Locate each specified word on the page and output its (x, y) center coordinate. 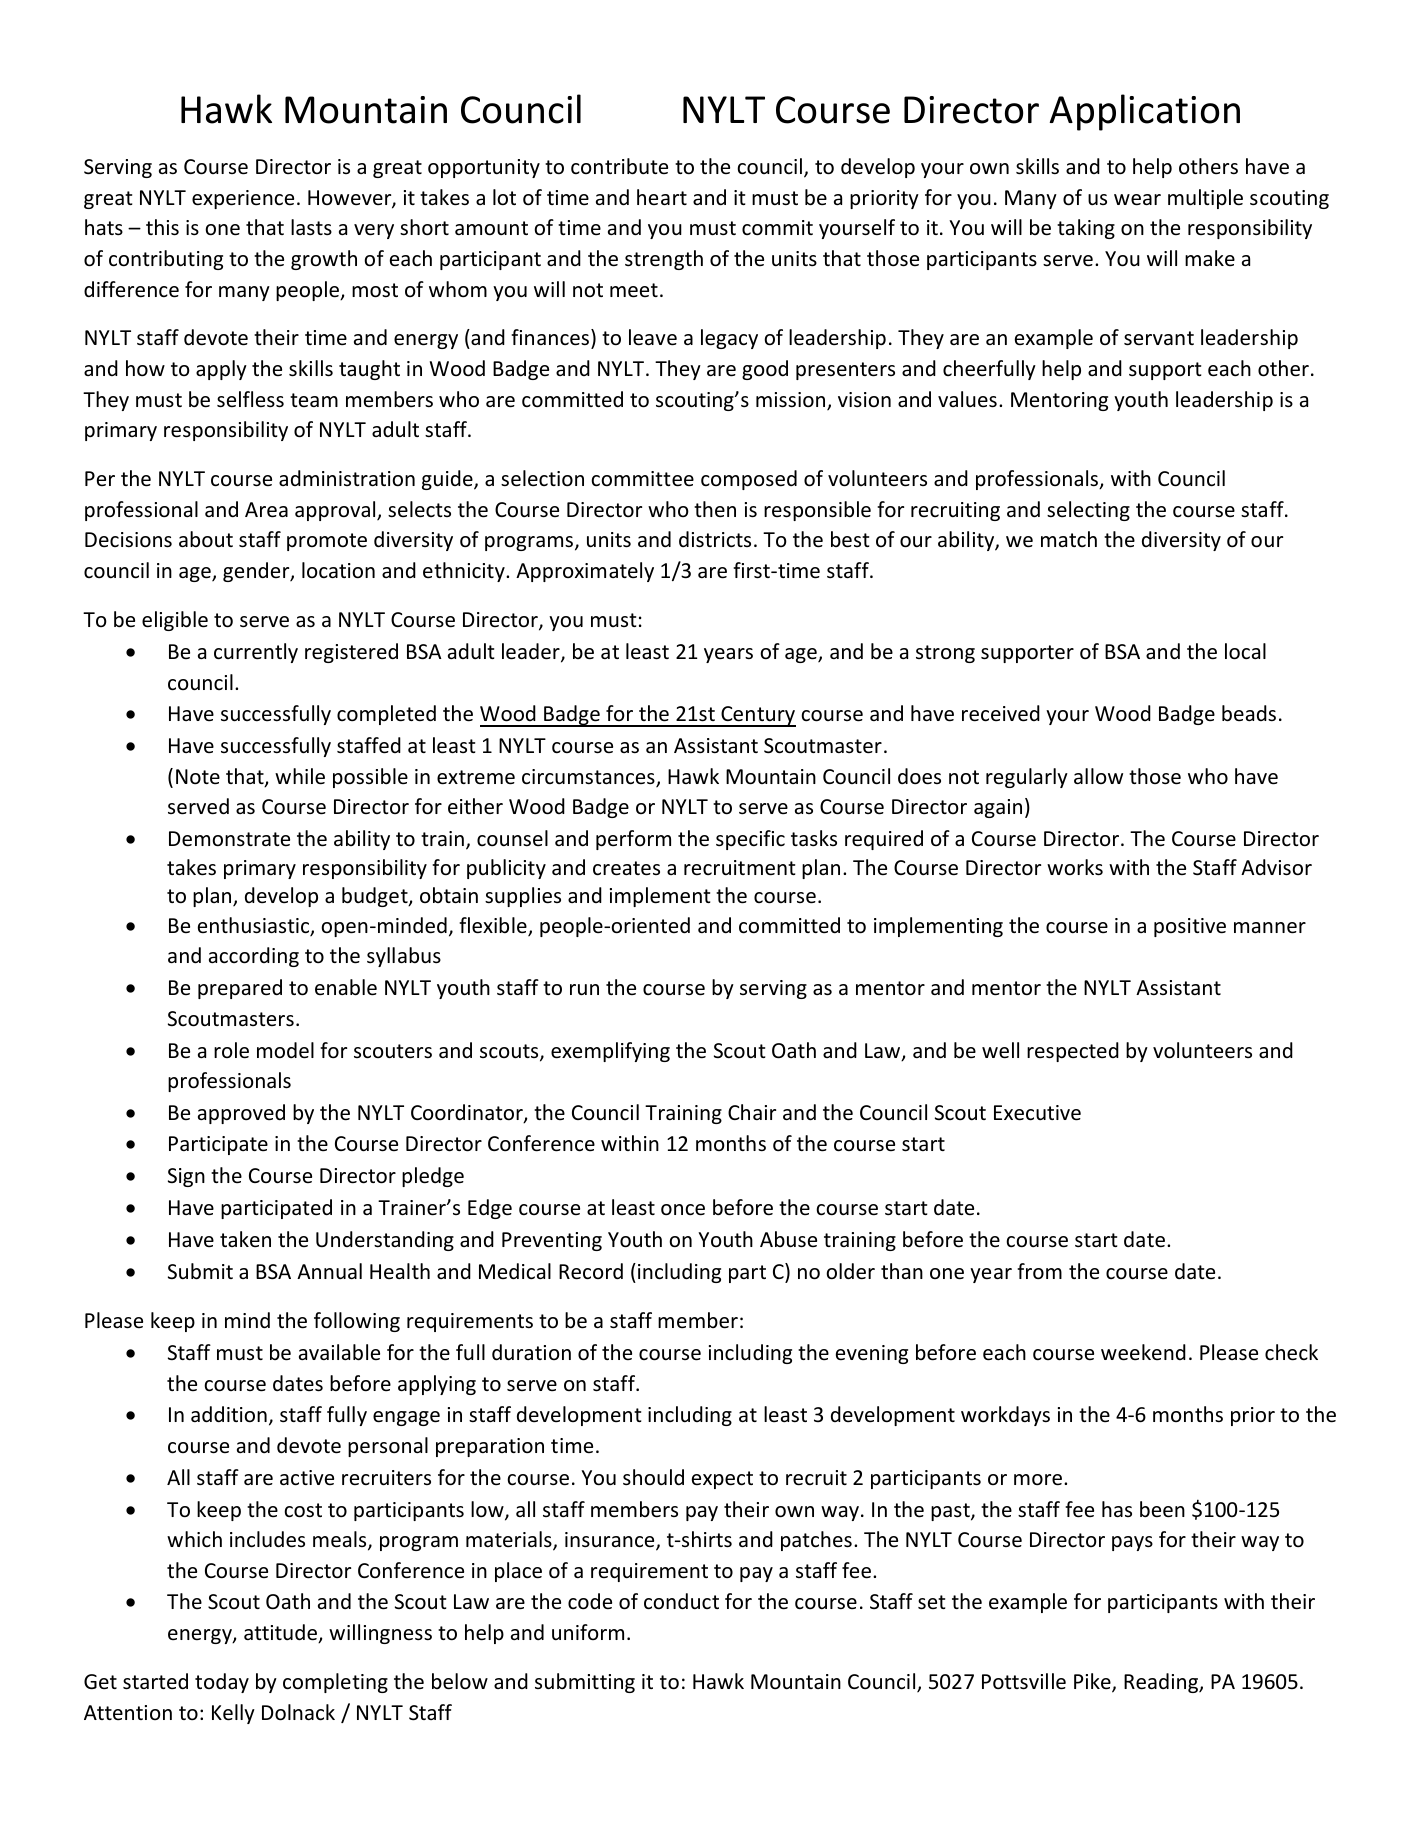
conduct (681, 1601)
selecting (1088, 511)
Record (591, 1271)
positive (1190, 927)
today (222, 1683)
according (254, 957)
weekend (1143, 1352)
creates (626, 868)
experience (243, 199)
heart (662, 197)
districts (715, 539)
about (206, 539)
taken (245, 1239)
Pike (1093, 1682)
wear (1137, 200)
